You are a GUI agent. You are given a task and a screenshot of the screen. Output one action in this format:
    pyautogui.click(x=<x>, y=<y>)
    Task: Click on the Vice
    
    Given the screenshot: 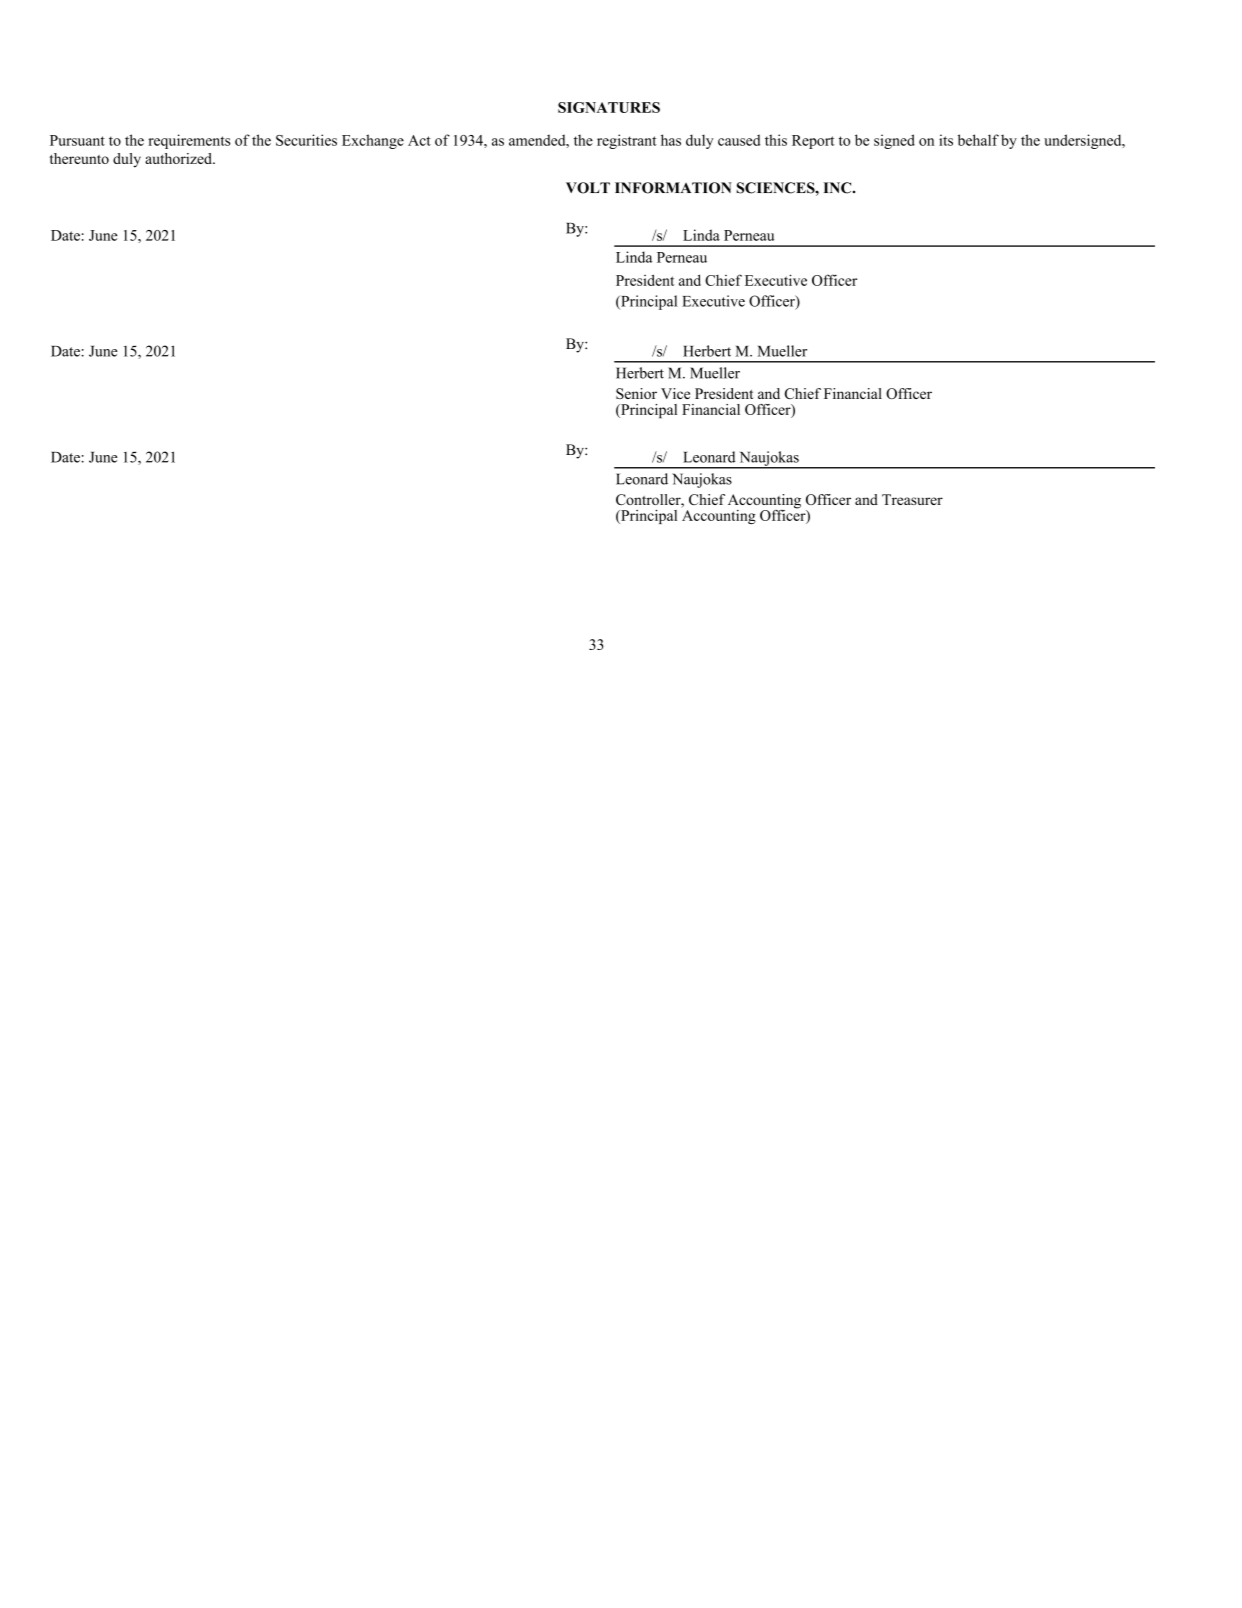 What is the action you would take?
    pyautogui.click(x=675, y=393)
